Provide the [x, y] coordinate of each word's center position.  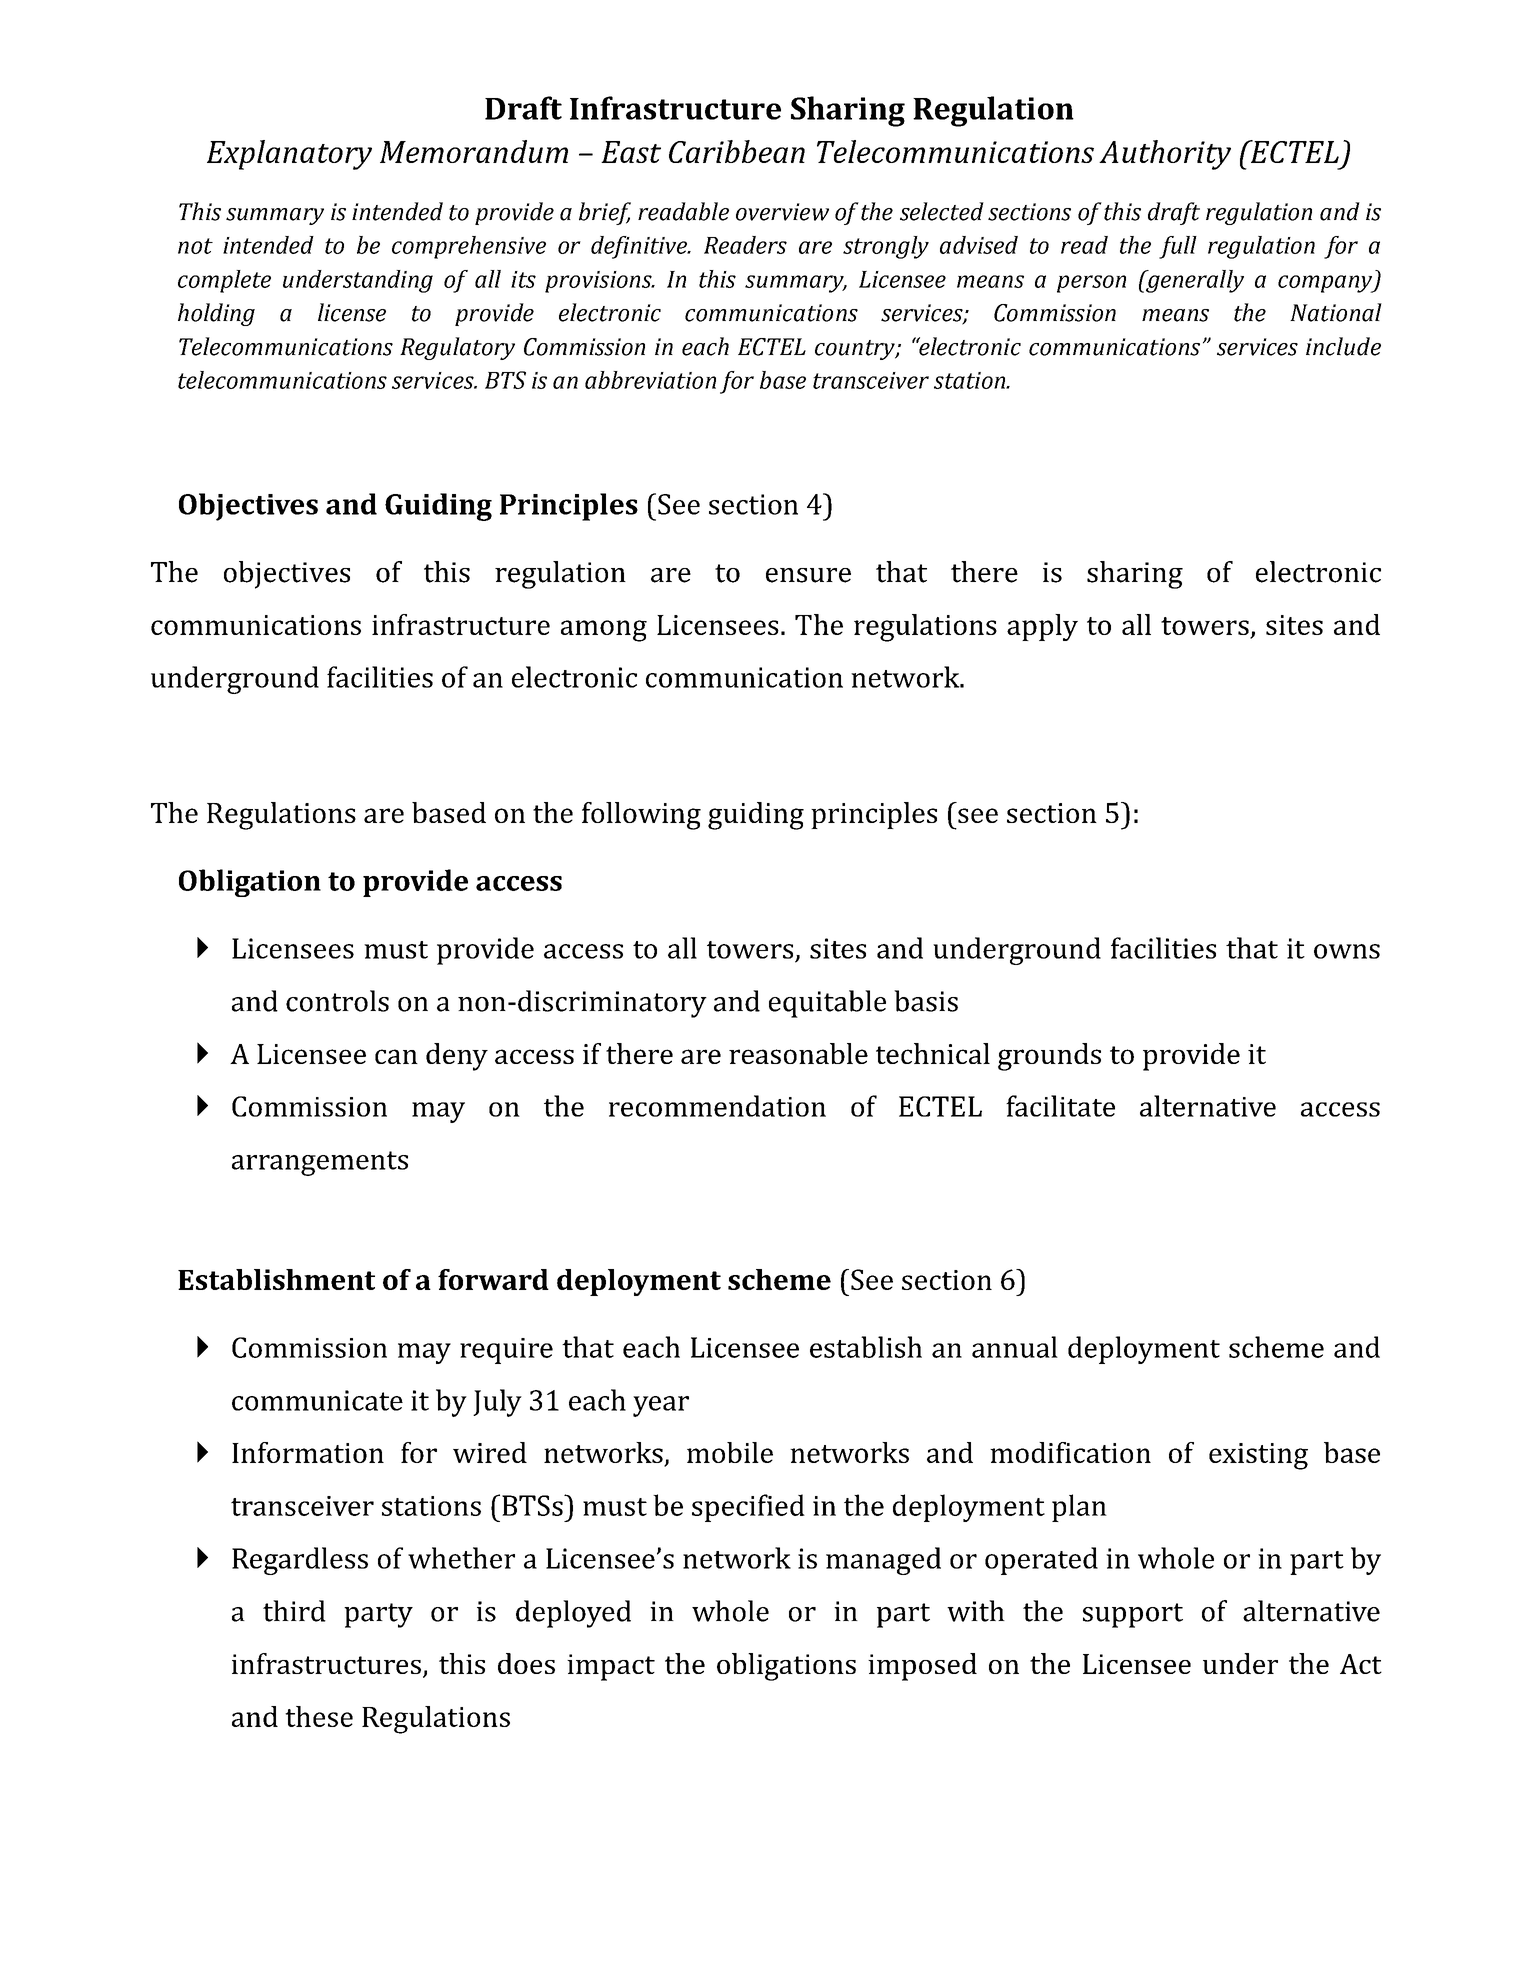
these [319, 1716]
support [1133, 1615]
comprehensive [469, 247]
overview [782, 212]
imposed [922, 1667]
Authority [1165, 155]
